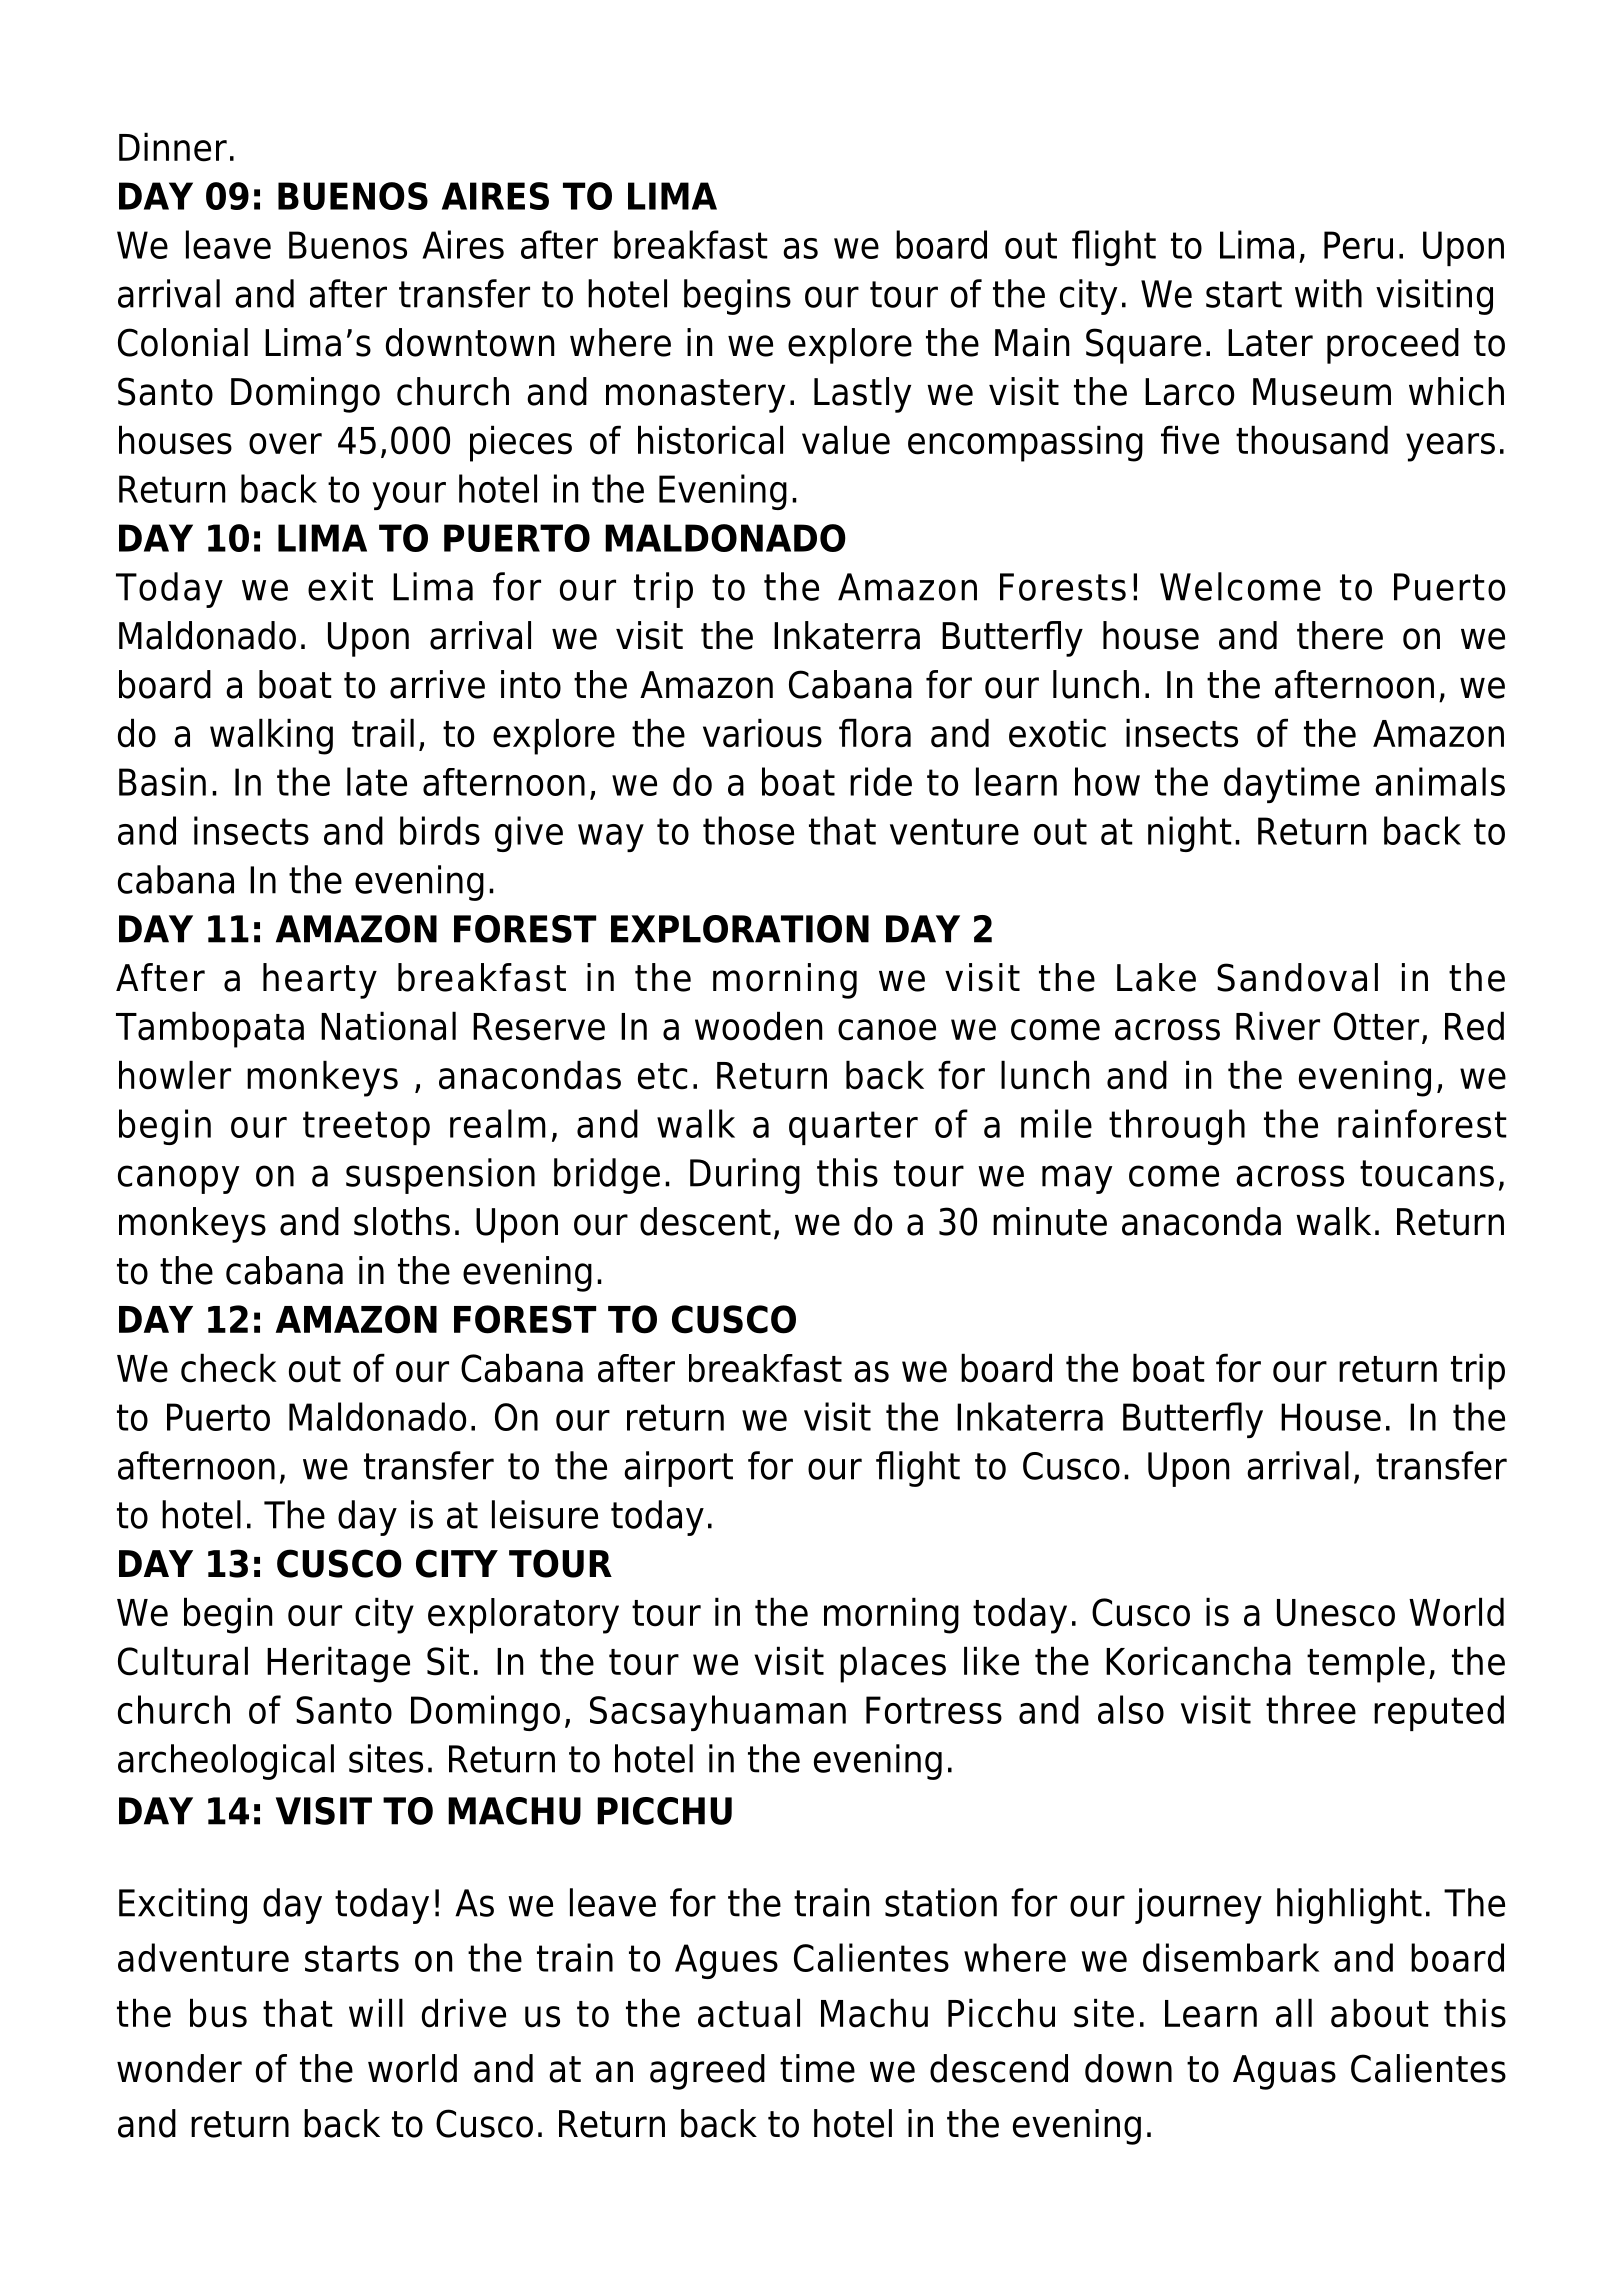  I want to click on Dinner, so click(173, 147).
